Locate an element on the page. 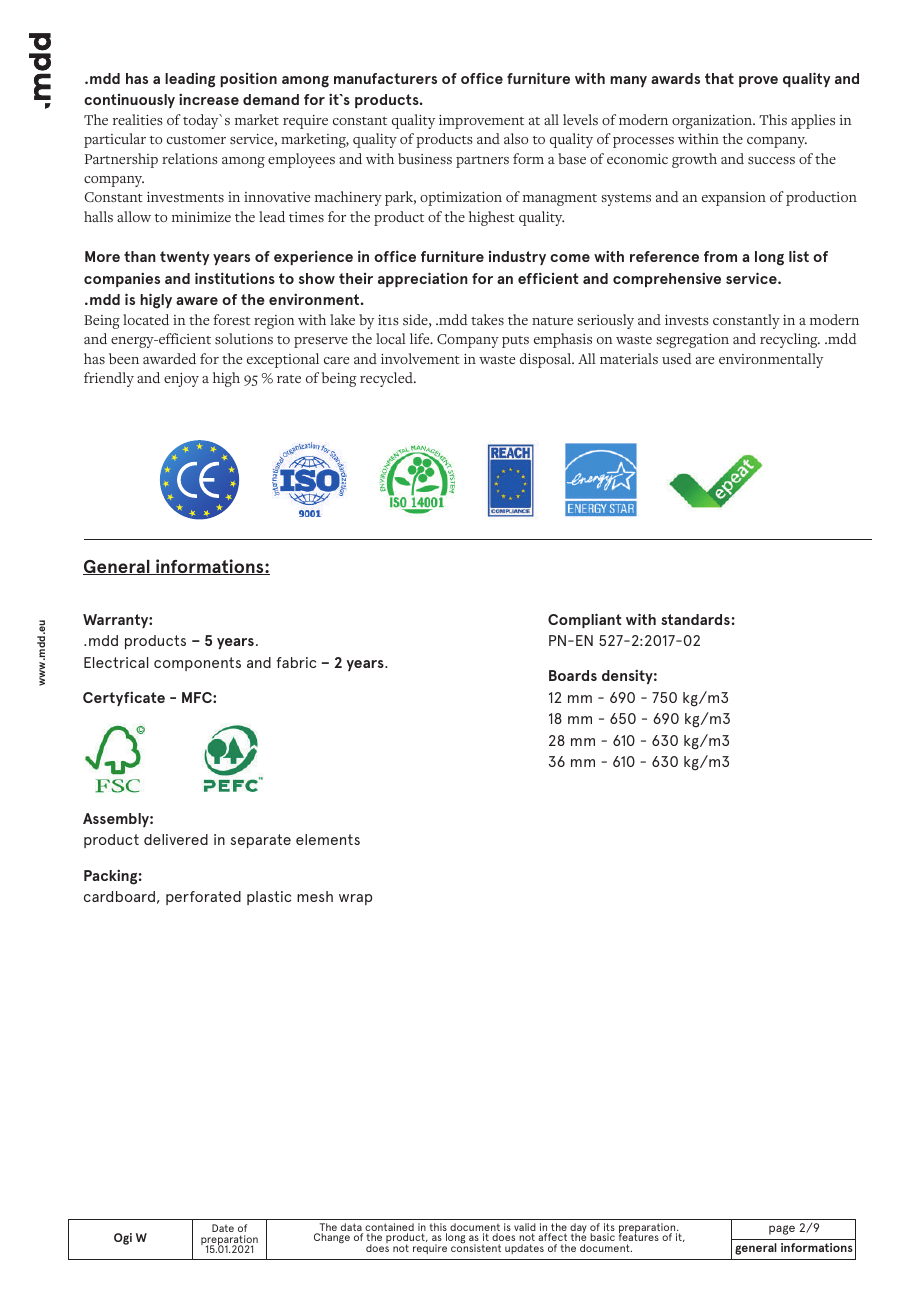  Boards is located at coordinates (573, 675).
